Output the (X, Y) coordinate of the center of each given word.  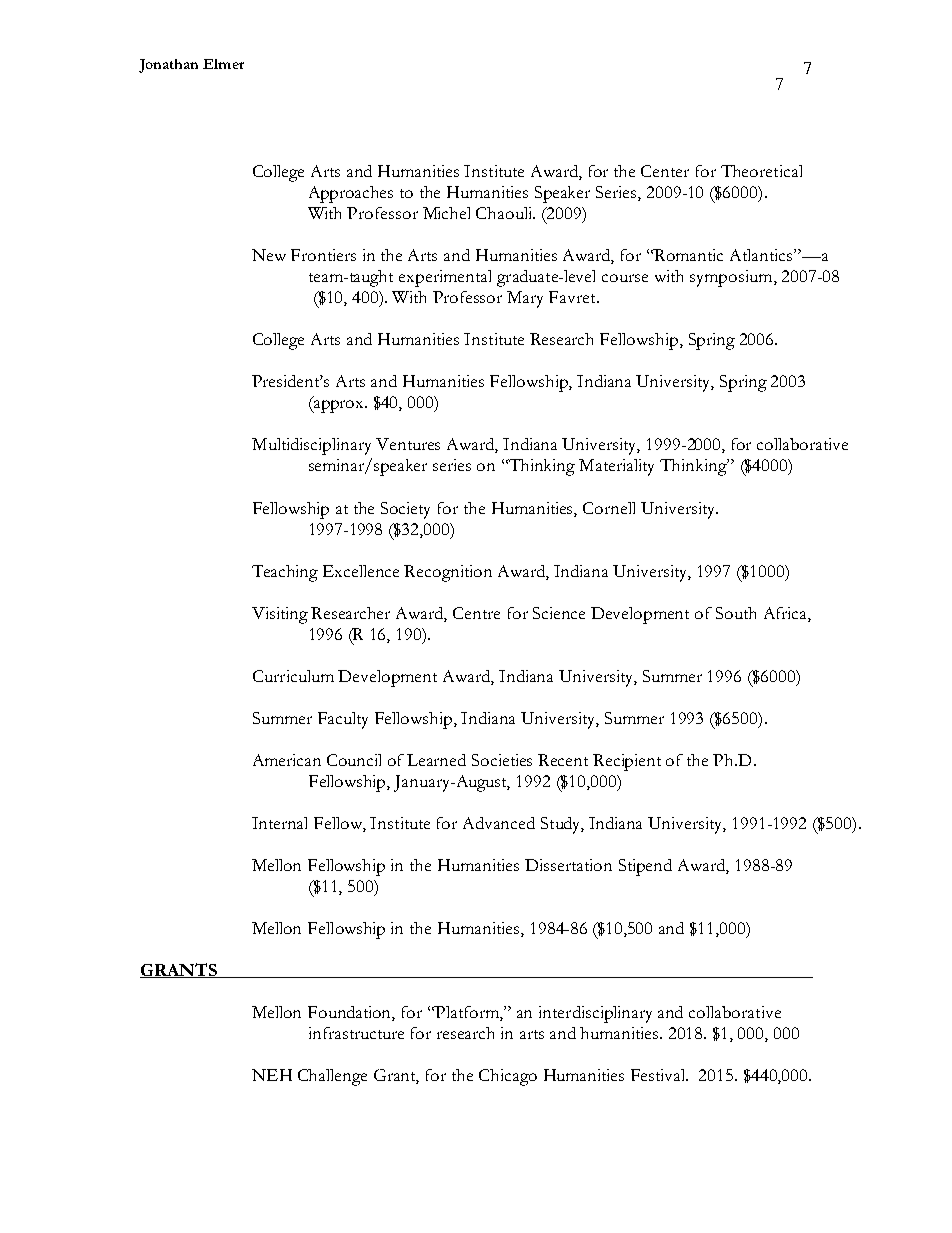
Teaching (285, 573)
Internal (279, 823)
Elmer (223, 64)
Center (665, 171)
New (269, 255)
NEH (272, 1075)
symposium (732, 278)
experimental (445, 278)
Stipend (645, 867)
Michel (446, 213)
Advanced (499, 823)
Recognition (448, 573)
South (736, 613)
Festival (659, 1075)
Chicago (508, 1077)
